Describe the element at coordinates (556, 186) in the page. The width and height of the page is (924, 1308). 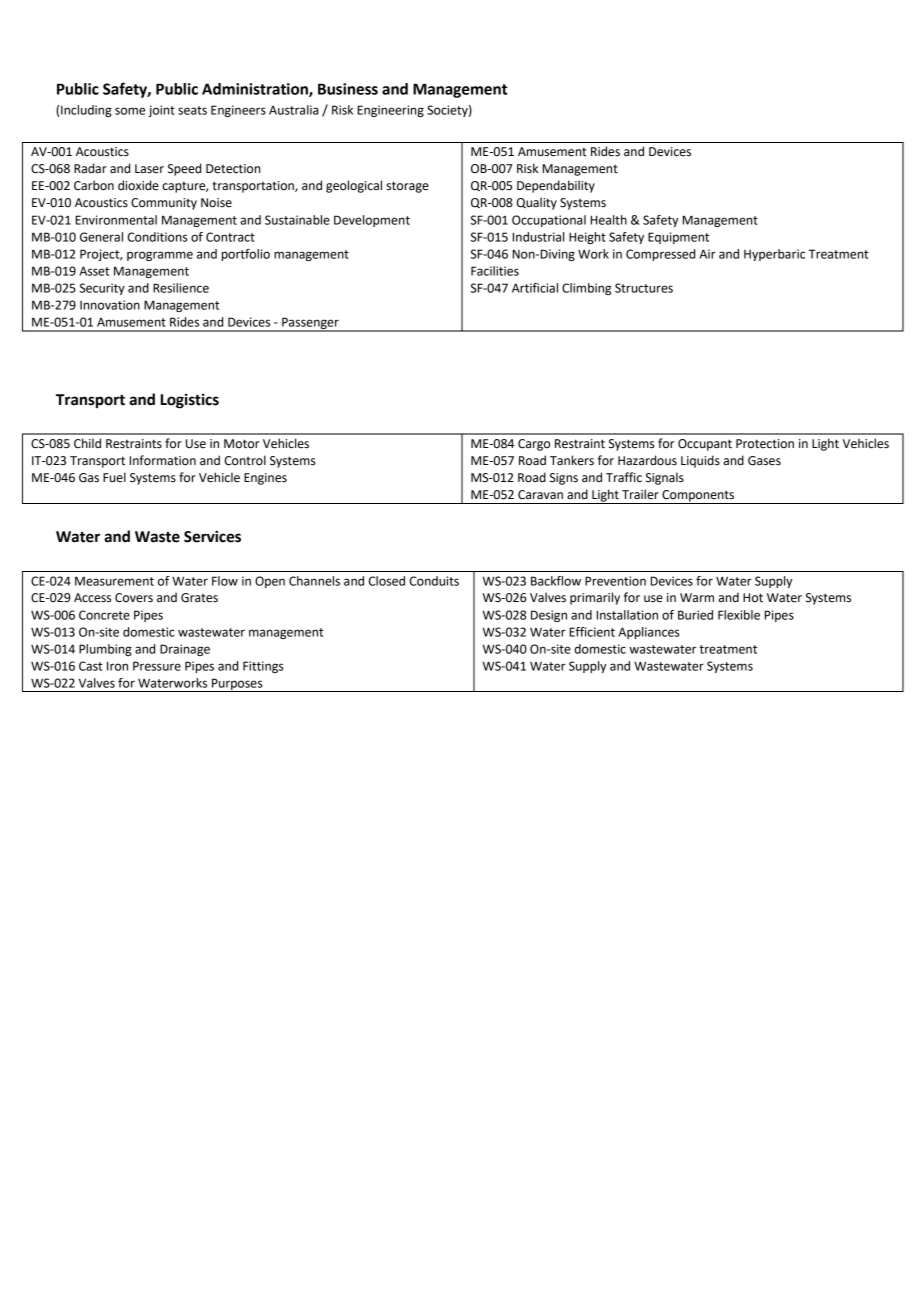
I see `Dependability` at that location.
